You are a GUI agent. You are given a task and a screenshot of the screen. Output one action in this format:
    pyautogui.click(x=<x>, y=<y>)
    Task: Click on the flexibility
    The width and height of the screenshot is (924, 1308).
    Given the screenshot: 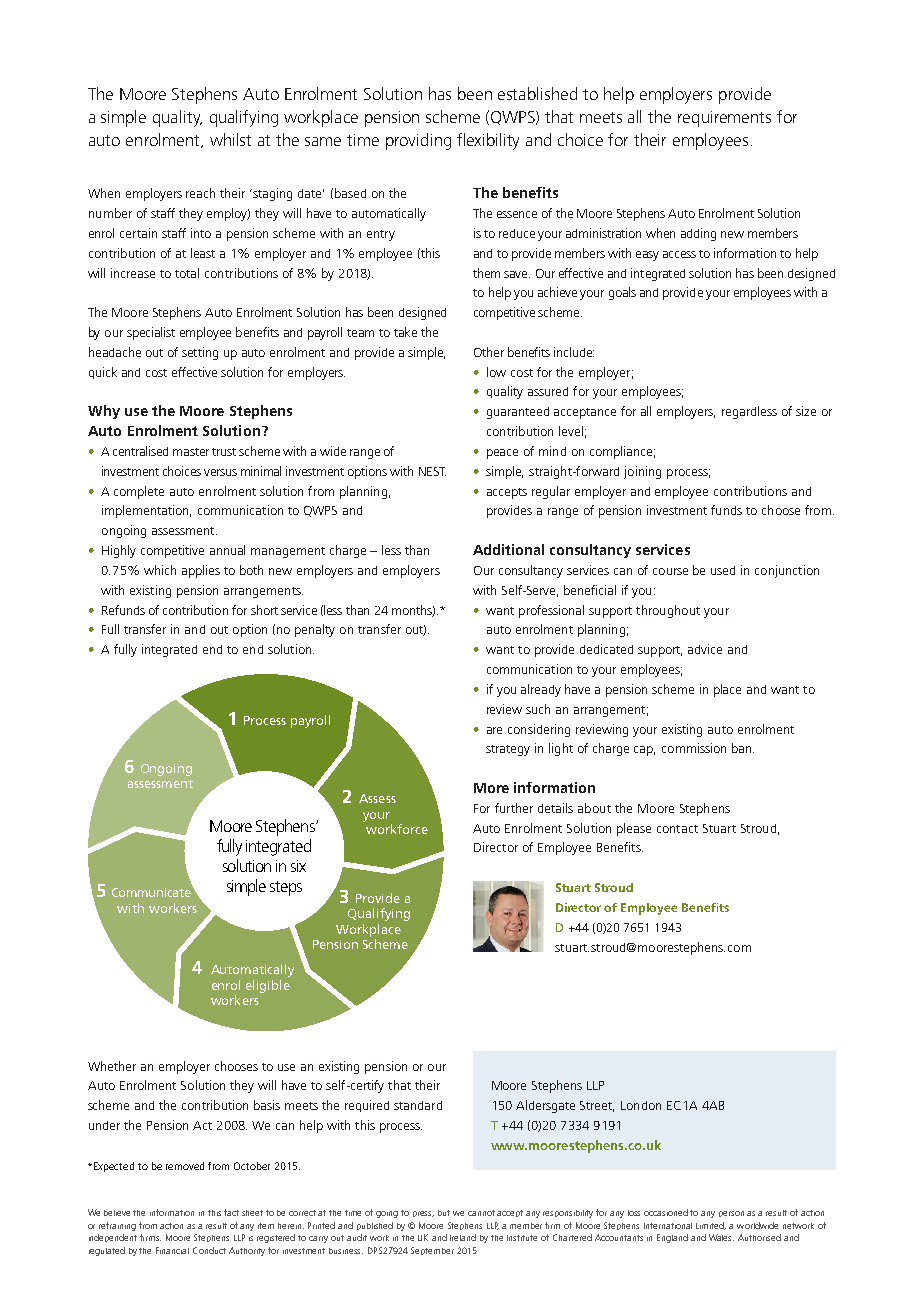 What is the action you would take?
    pyautogui.click(x=488, y=141)
